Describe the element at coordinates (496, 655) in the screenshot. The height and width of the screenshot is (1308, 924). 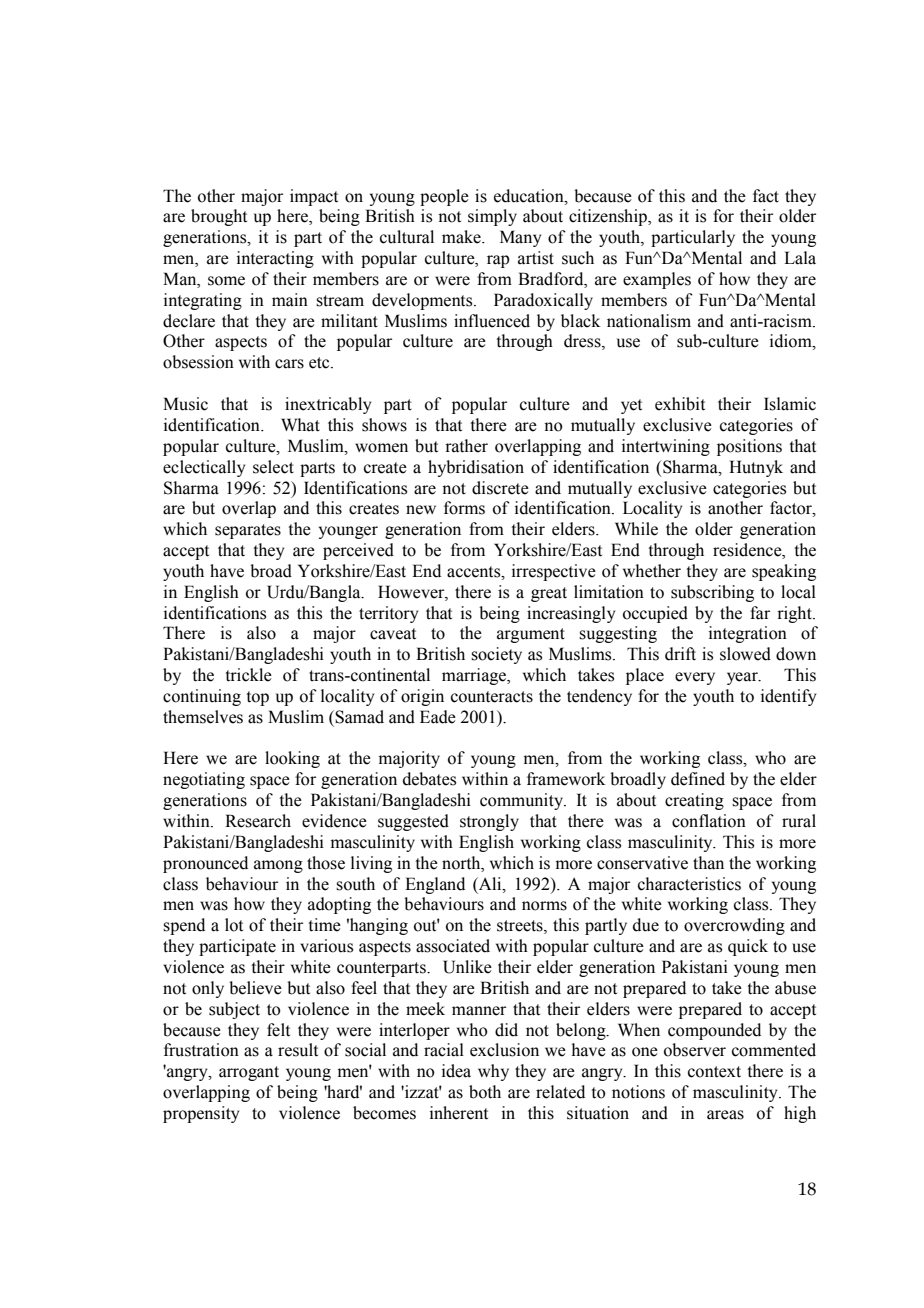
I see `society` at that location.
